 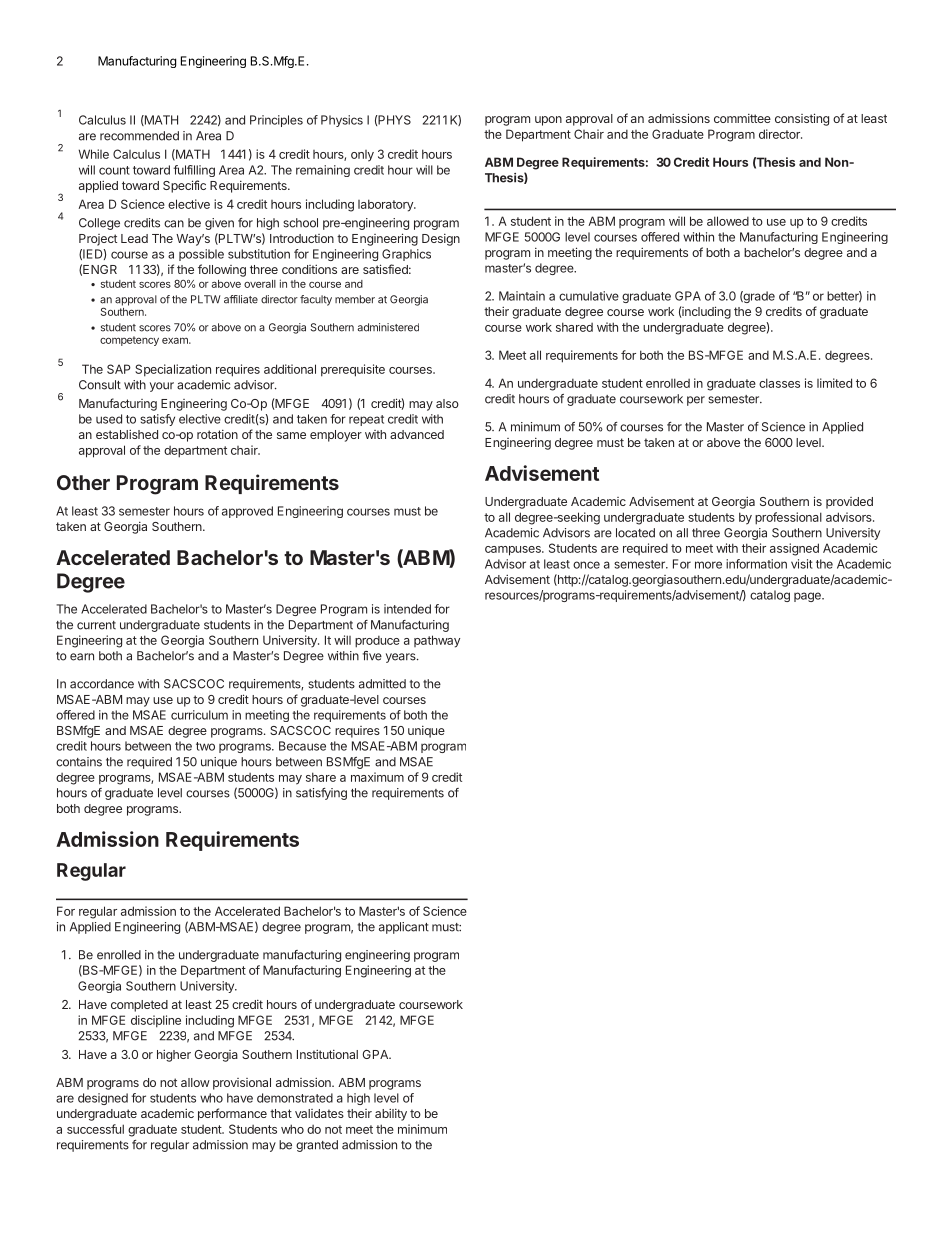 I want to click on recommended, so click(x=139, y=136).
